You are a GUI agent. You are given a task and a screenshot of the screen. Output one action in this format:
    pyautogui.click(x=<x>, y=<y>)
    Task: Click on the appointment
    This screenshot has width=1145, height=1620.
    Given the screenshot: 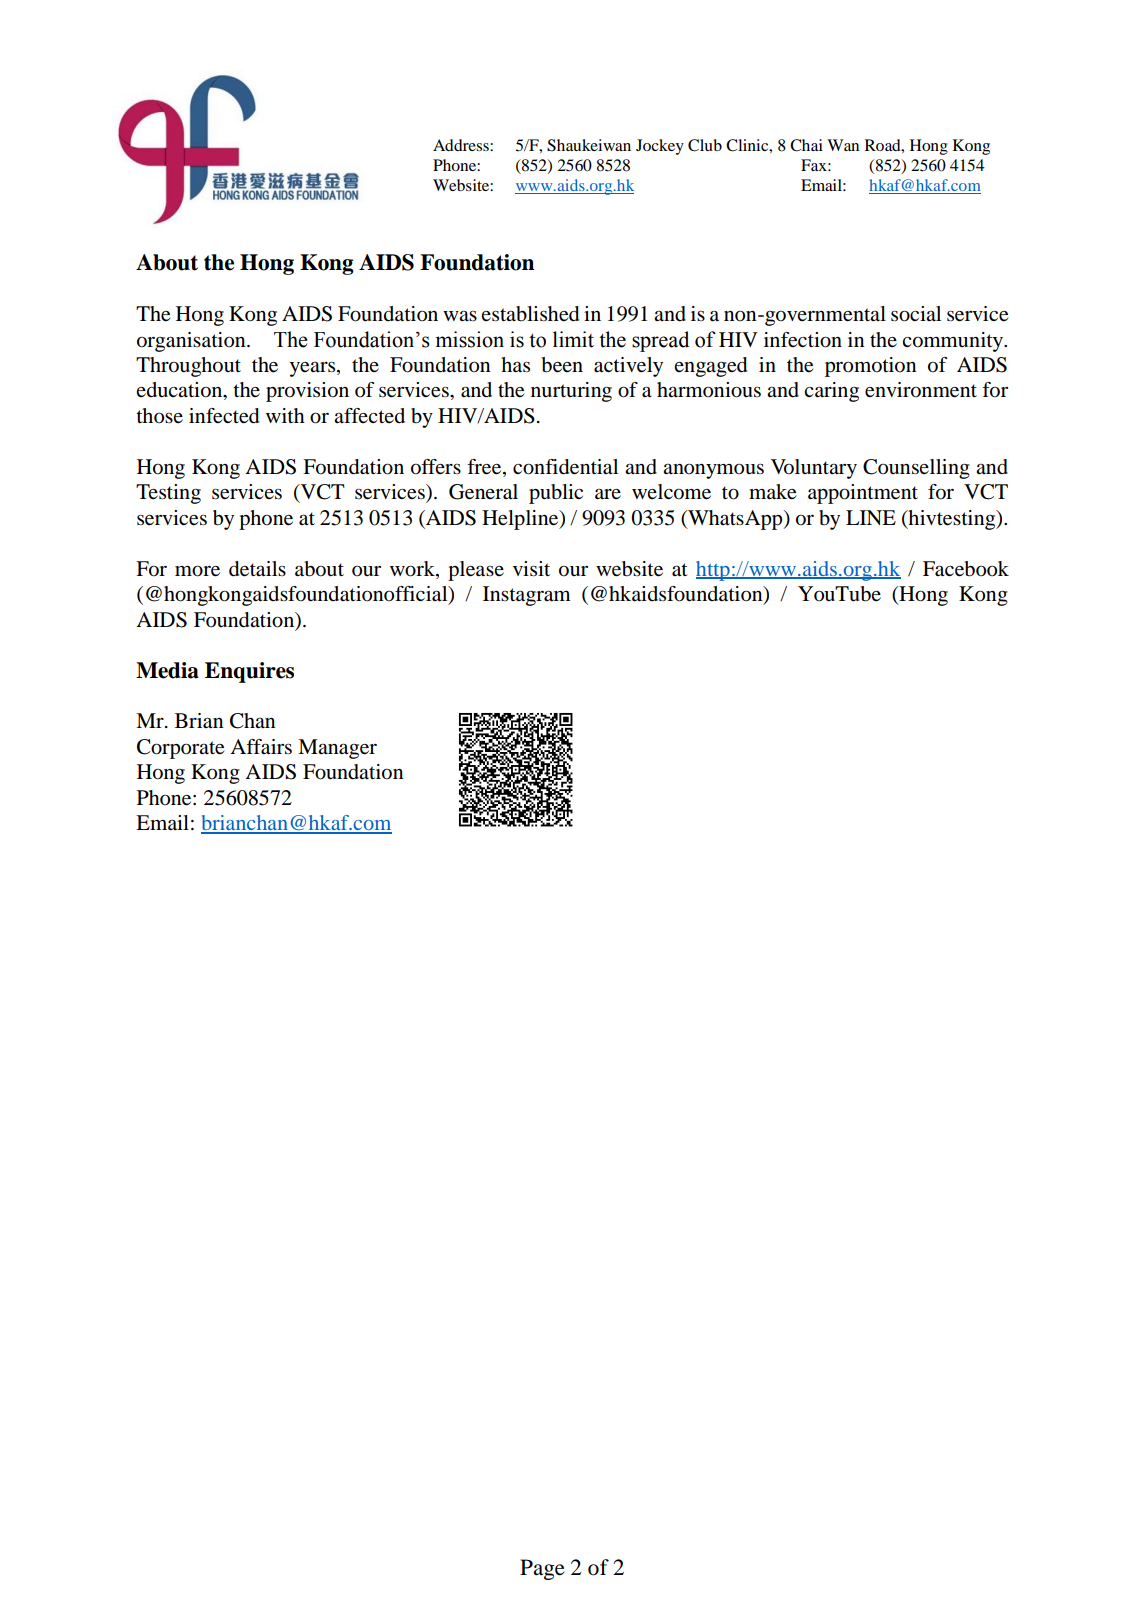 What is the action you would take?
    pyautogui.click(x=863, y=494)
